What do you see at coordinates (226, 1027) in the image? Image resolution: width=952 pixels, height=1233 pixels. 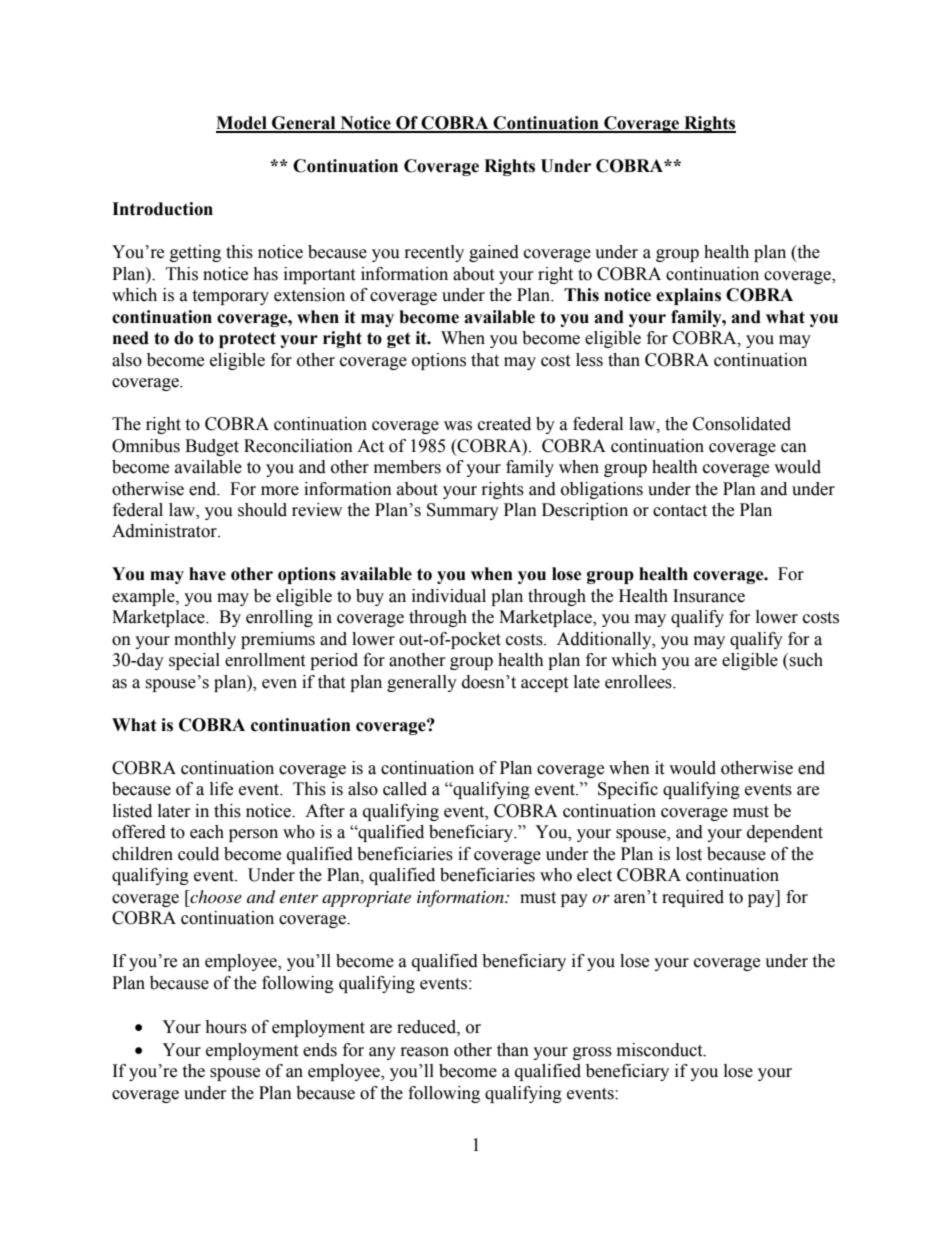 I see `hours` at bounding box center [226, 1027].
